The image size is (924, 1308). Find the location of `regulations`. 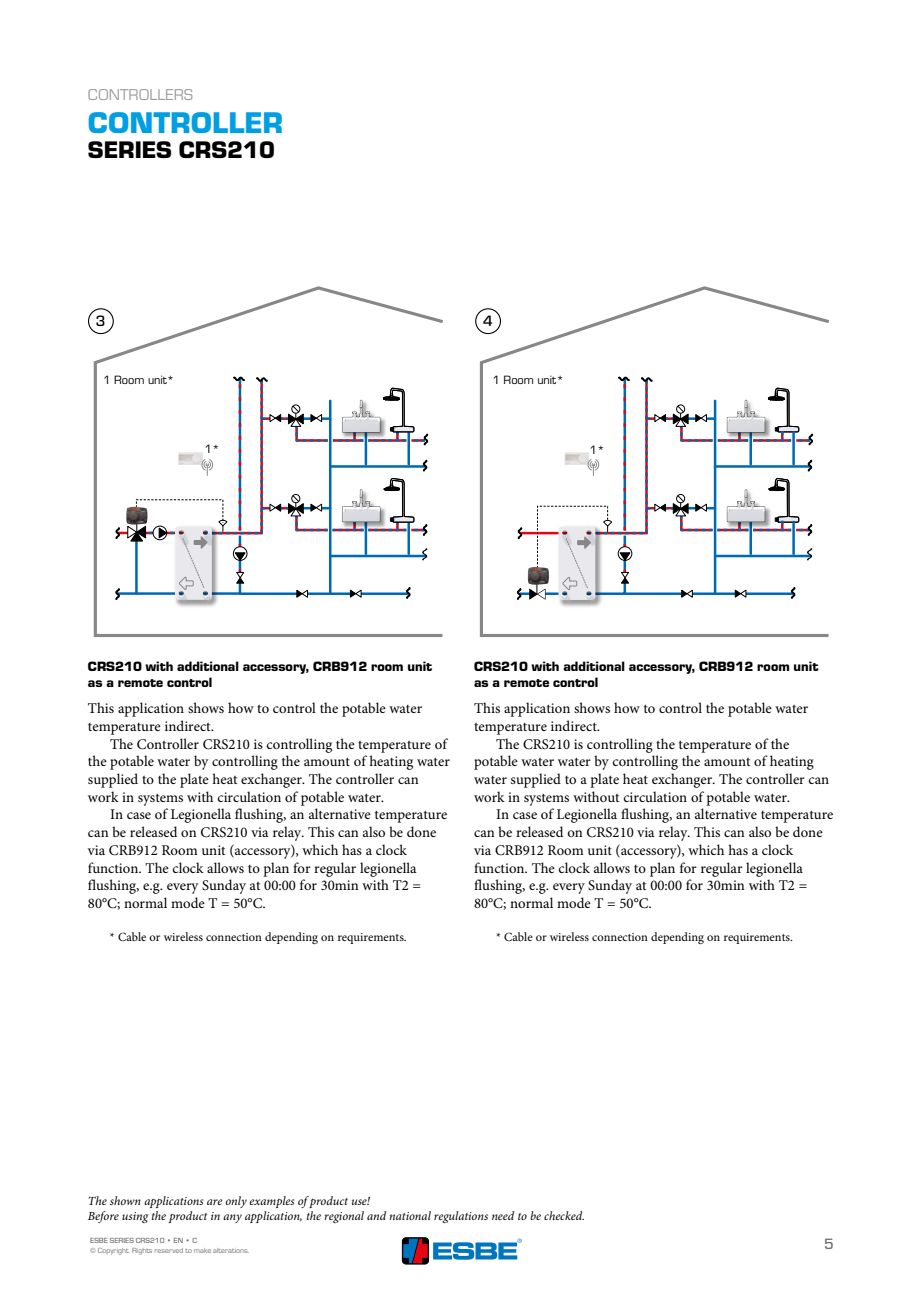

regulations is located at coordinates (461, 1217).
